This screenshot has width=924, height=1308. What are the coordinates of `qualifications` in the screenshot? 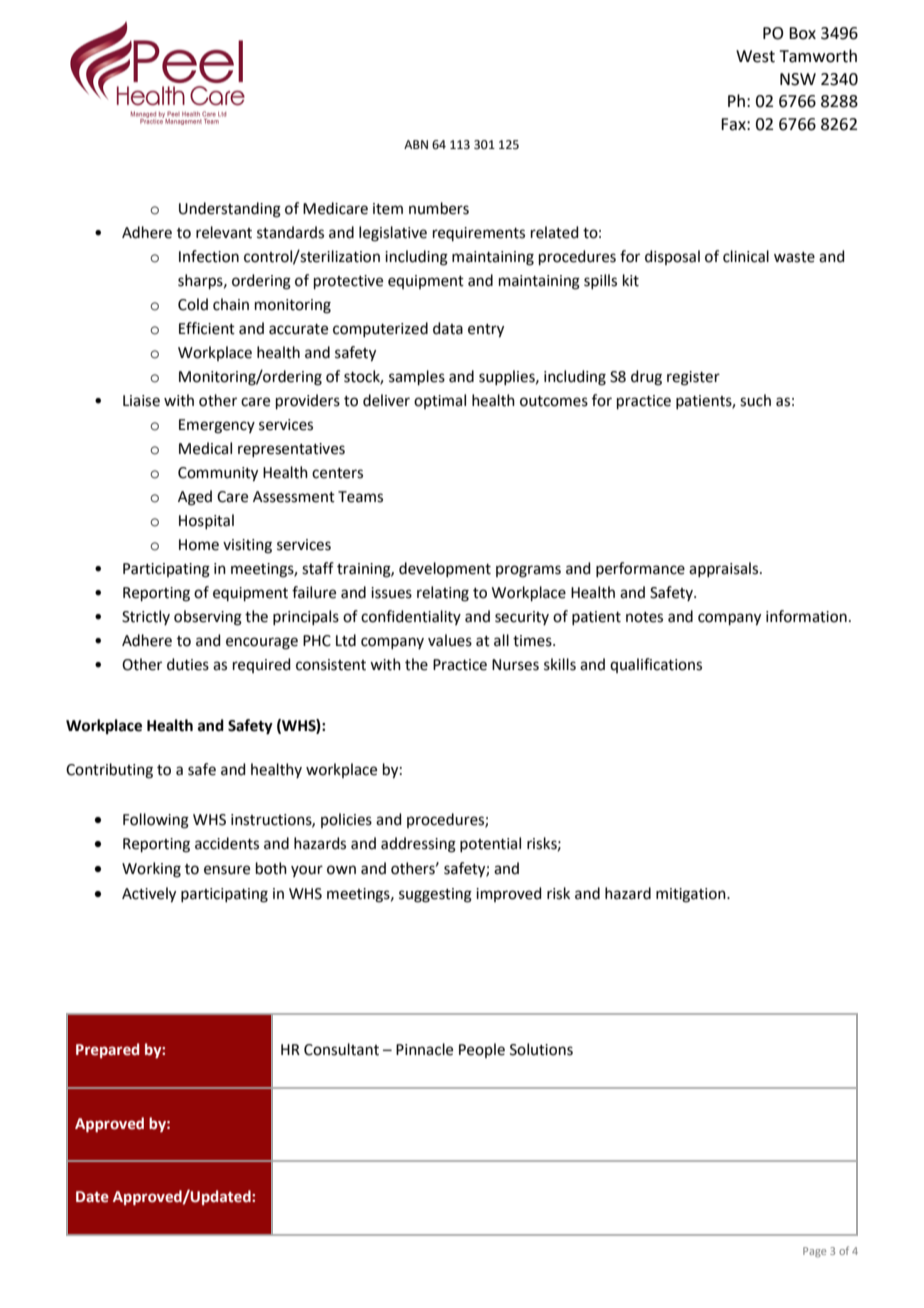 It's located at (656, 665).
